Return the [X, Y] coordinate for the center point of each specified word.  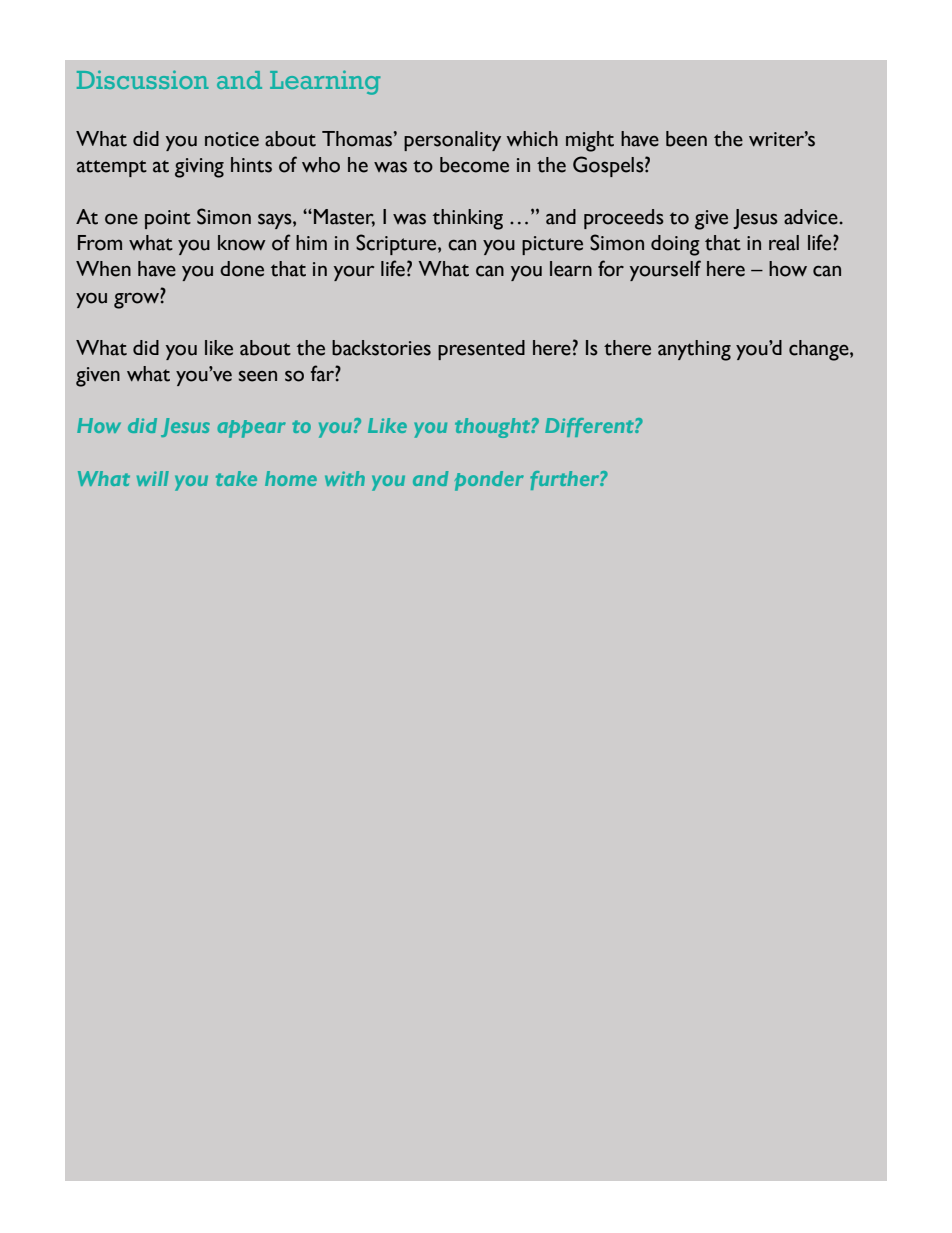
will [153, 478]
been [686, 139]
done [242, 269]
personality [452, 141]
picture [552, 245]
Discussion [143, 79]
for [611, 268]
